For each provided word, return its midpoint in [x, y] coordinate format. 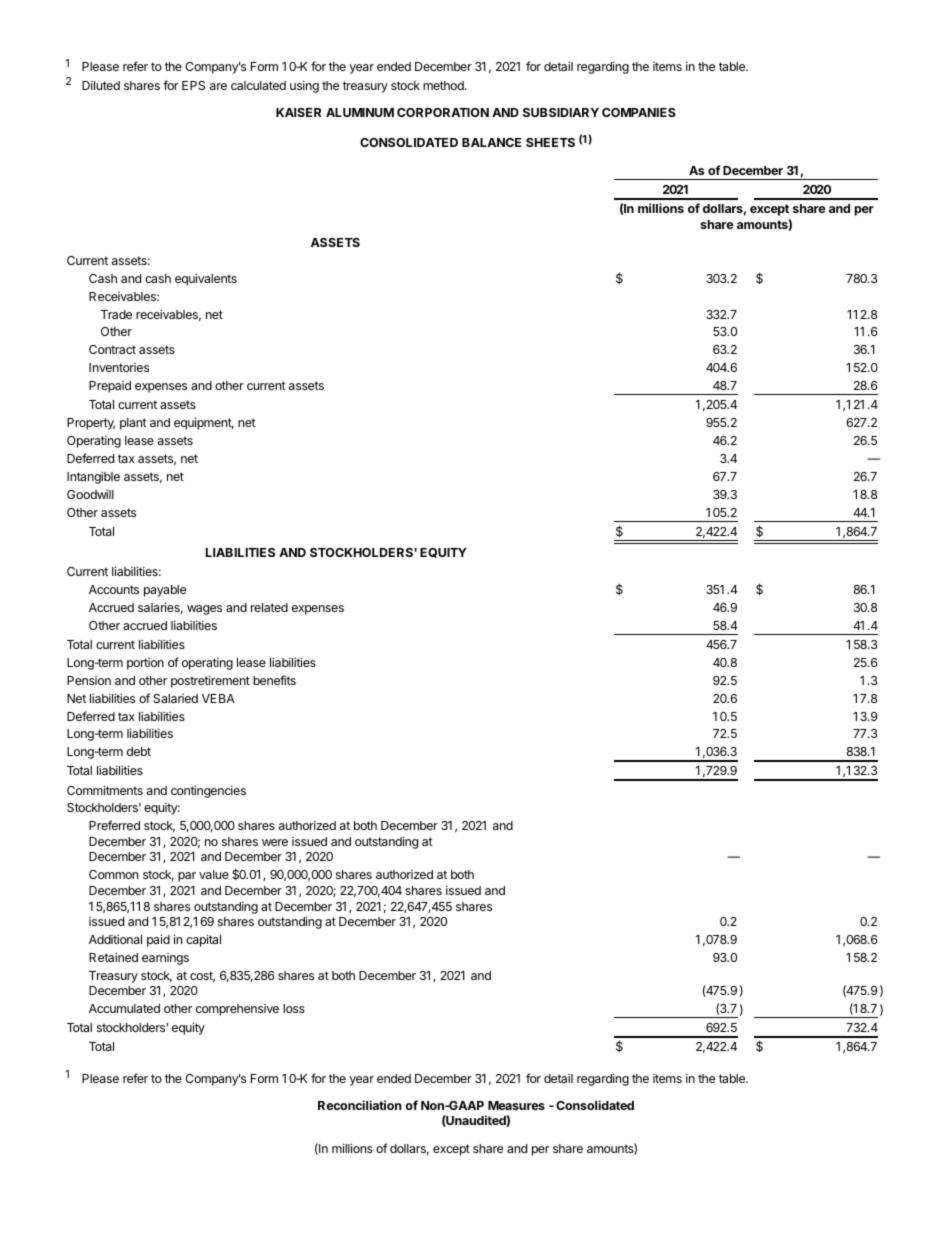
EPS [193, 85]
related [269, 607]
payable [165, 591]
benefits [274, 680]
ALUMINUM [360, 112]
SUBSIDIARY [561, 112]
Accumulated [124, 1008]
